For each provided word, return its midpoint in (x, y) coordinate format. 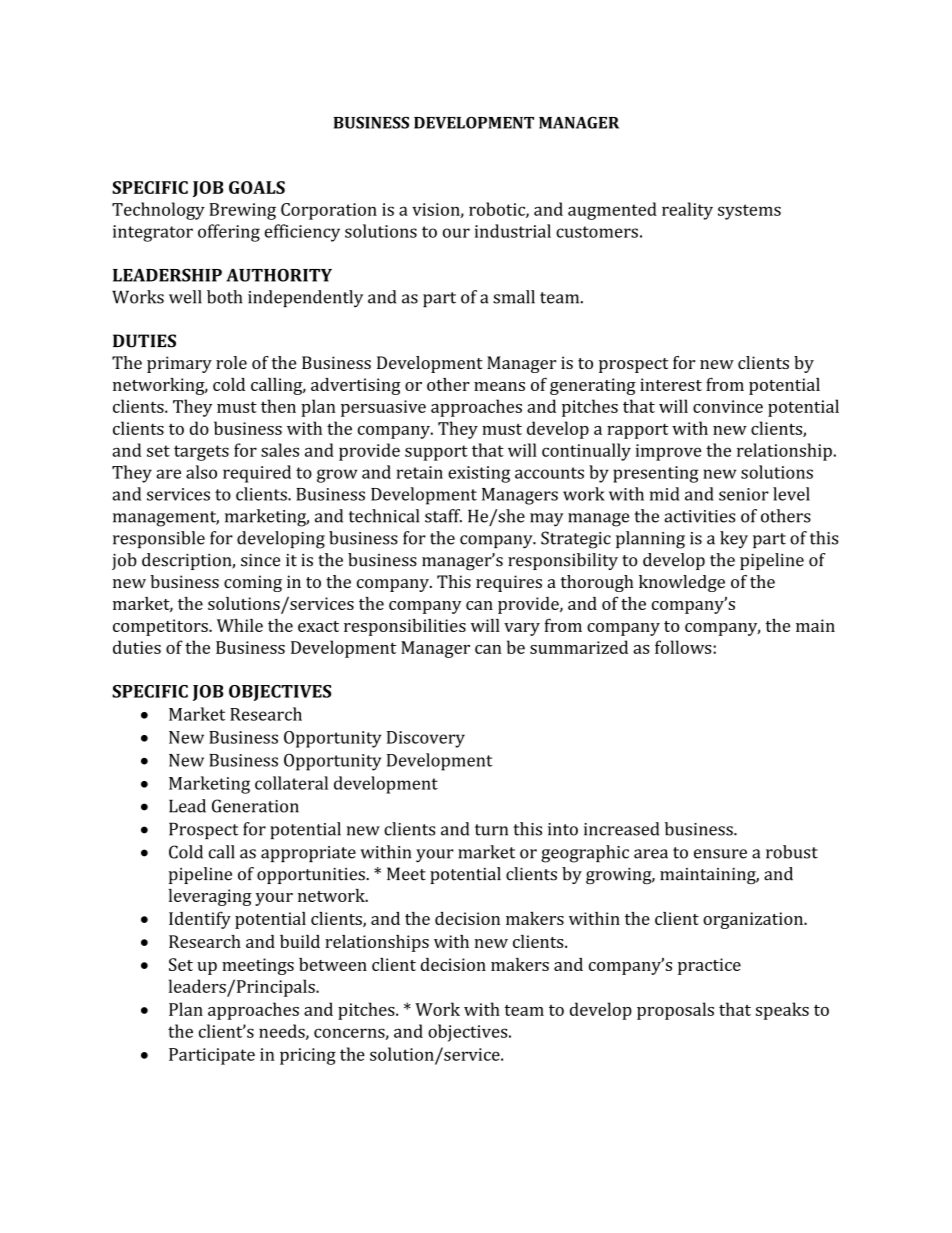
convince (728, 406)
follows (684, 647)
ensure (720, 854)
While (240, 625)
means (499, 386)
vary (522, 629)
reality (687, 211)
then (278, 406)
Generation (255, 806)
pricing (308, 1056)
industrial (513, 231)
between (333, 964)
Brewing (242, 211)
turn (491, 830)
